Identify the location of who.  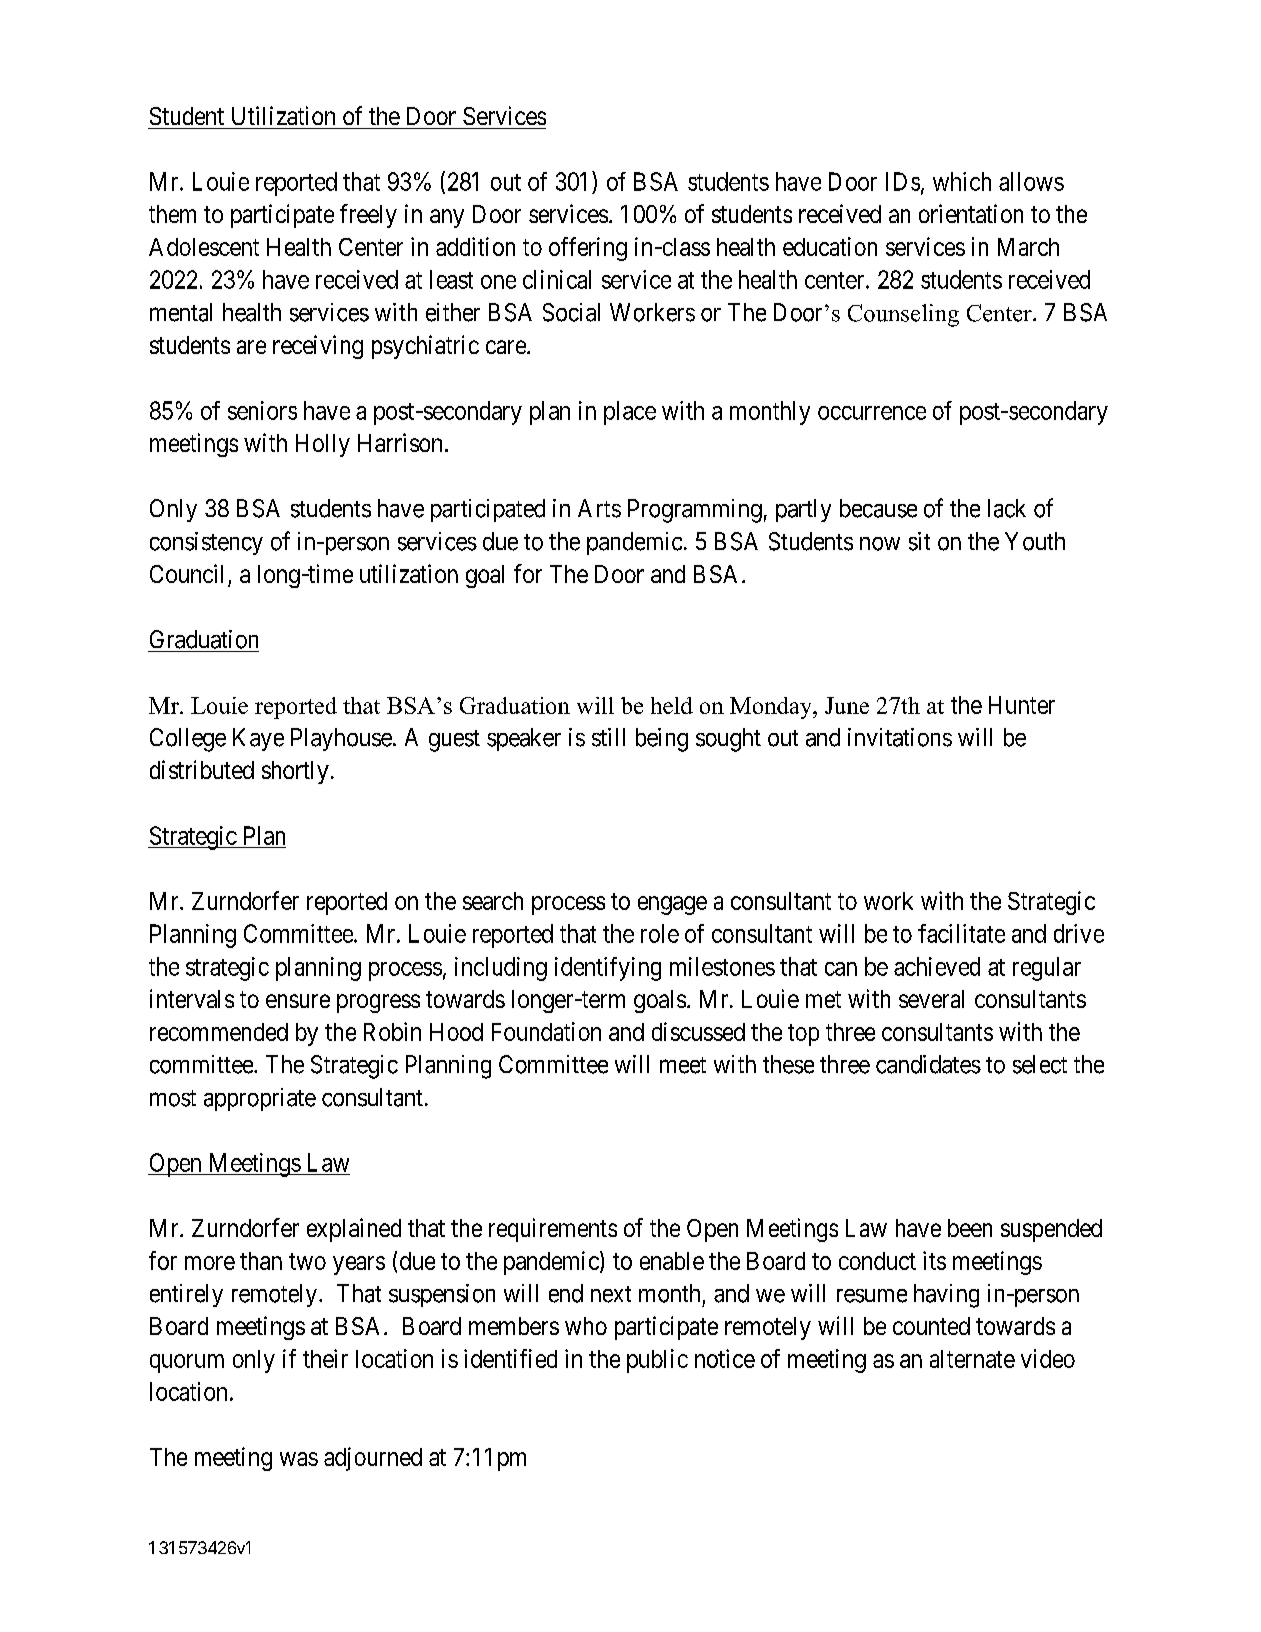
(586, 1326).
